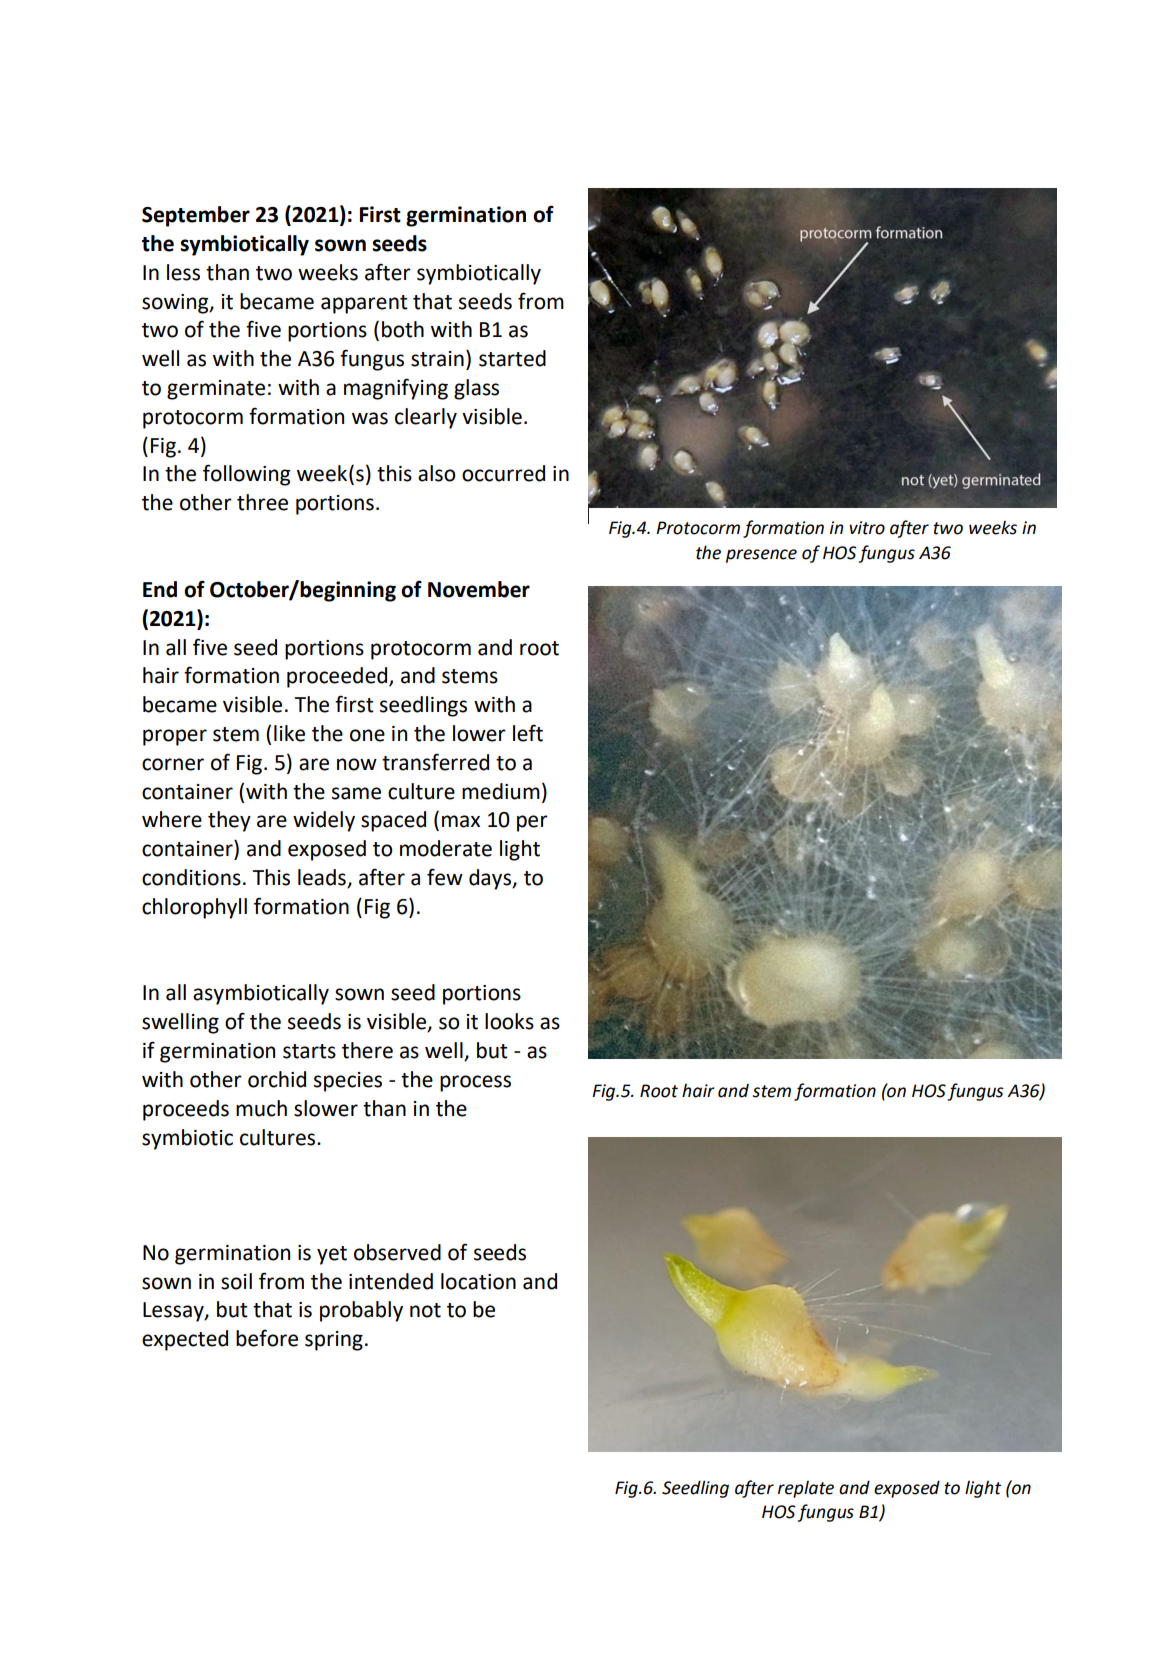 The image size is (1171, 1657). Describe the element at coordinates (501, 791) in the page. I see `medium` at that location.
